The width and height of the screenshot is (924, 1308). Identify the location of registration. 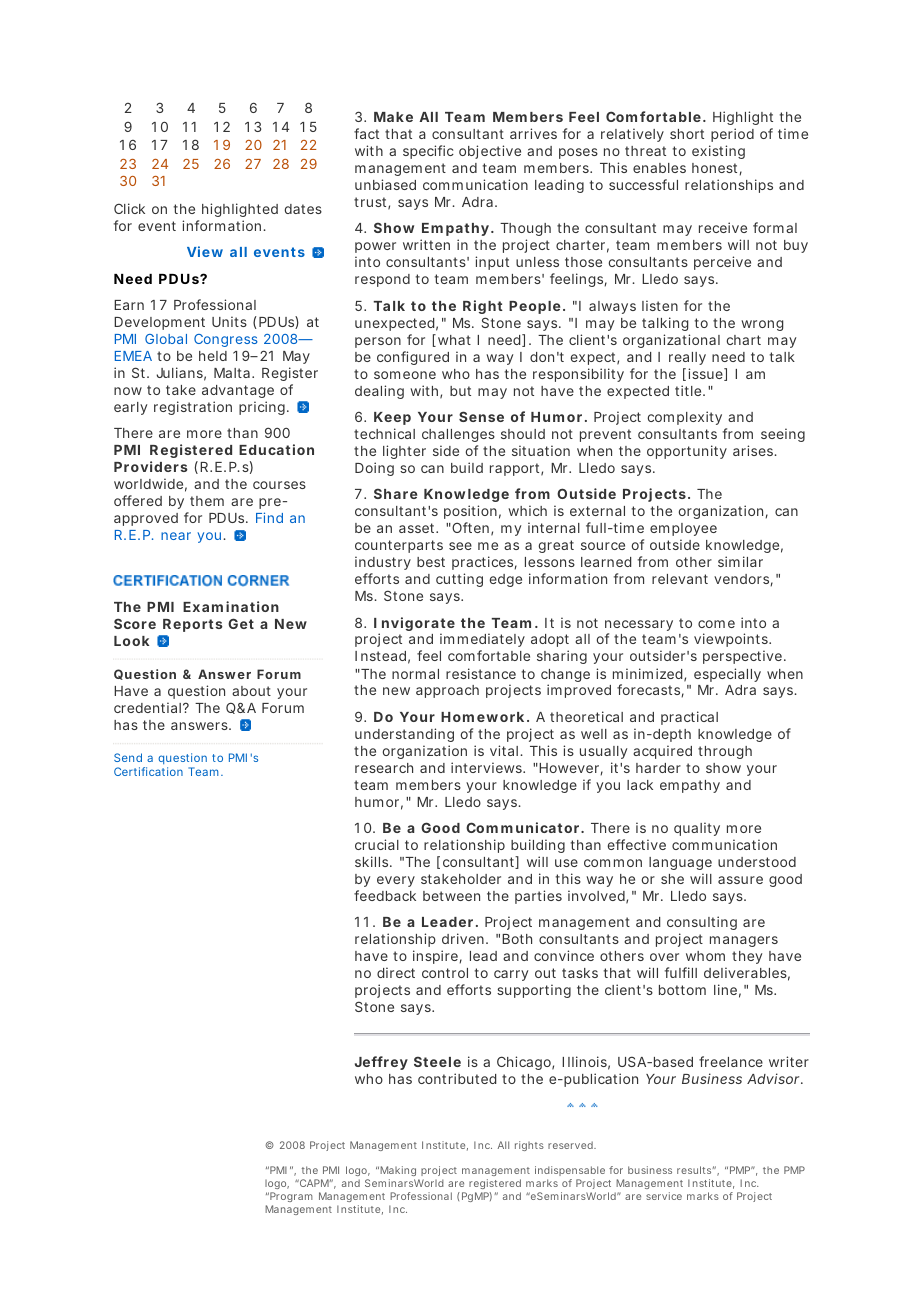
(193, 408).
